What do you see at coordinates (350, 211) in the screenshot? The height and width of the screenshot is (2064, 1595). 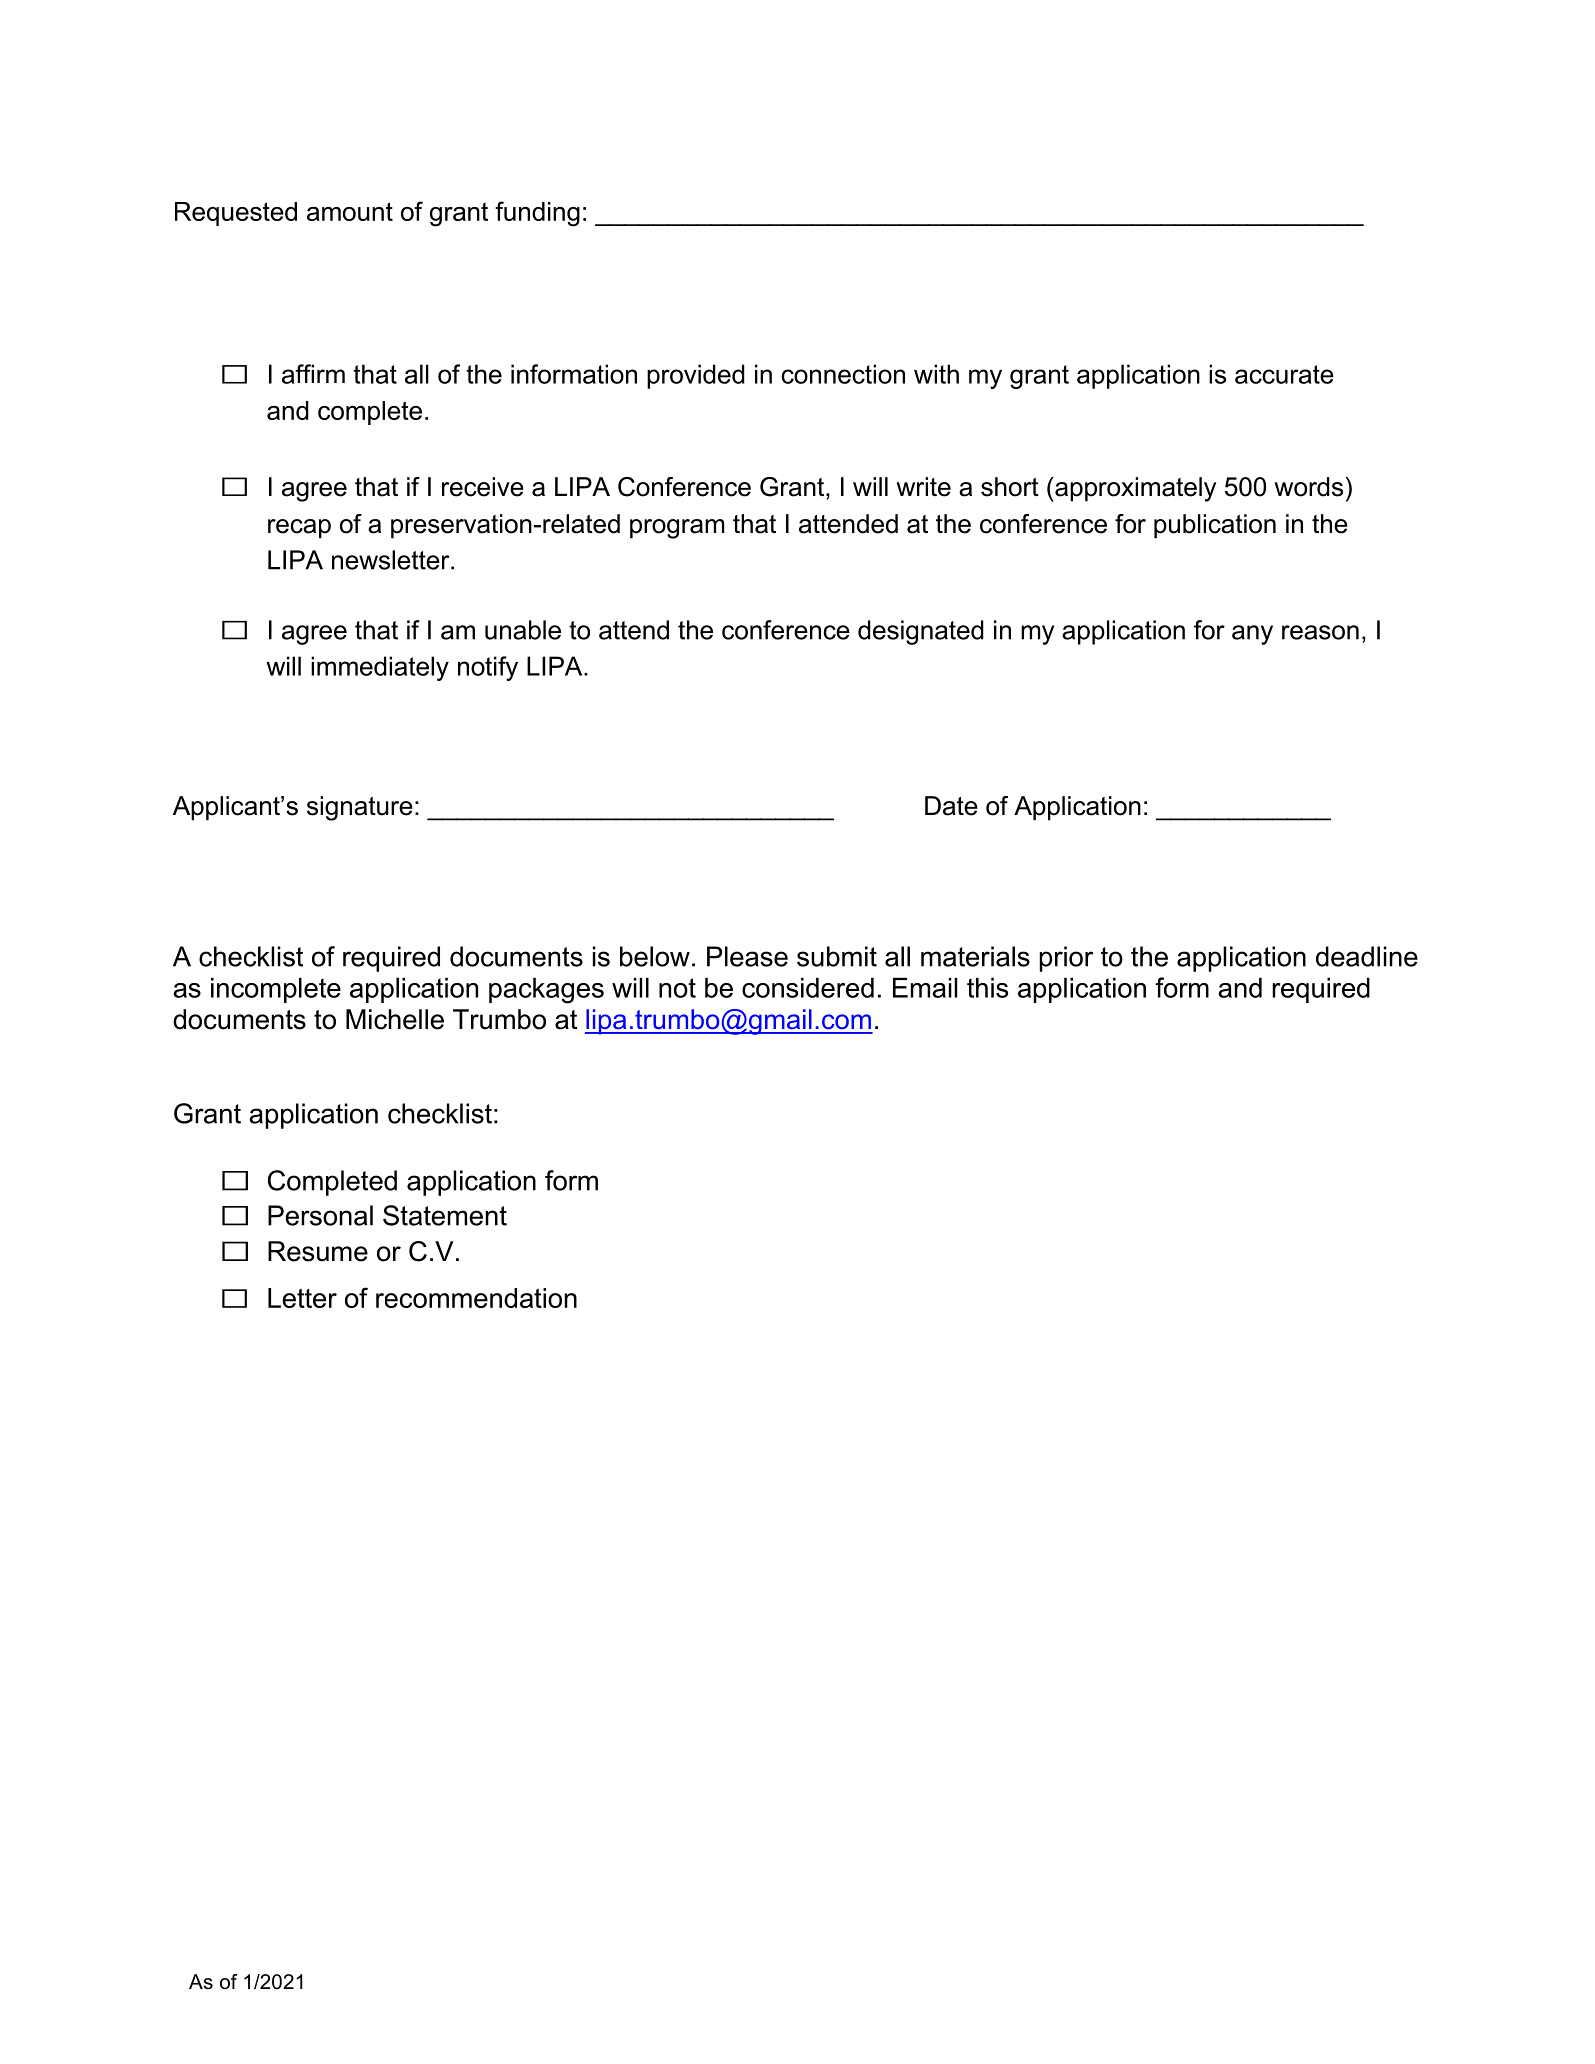 I see `amount` at bounding box center [350, 211].
